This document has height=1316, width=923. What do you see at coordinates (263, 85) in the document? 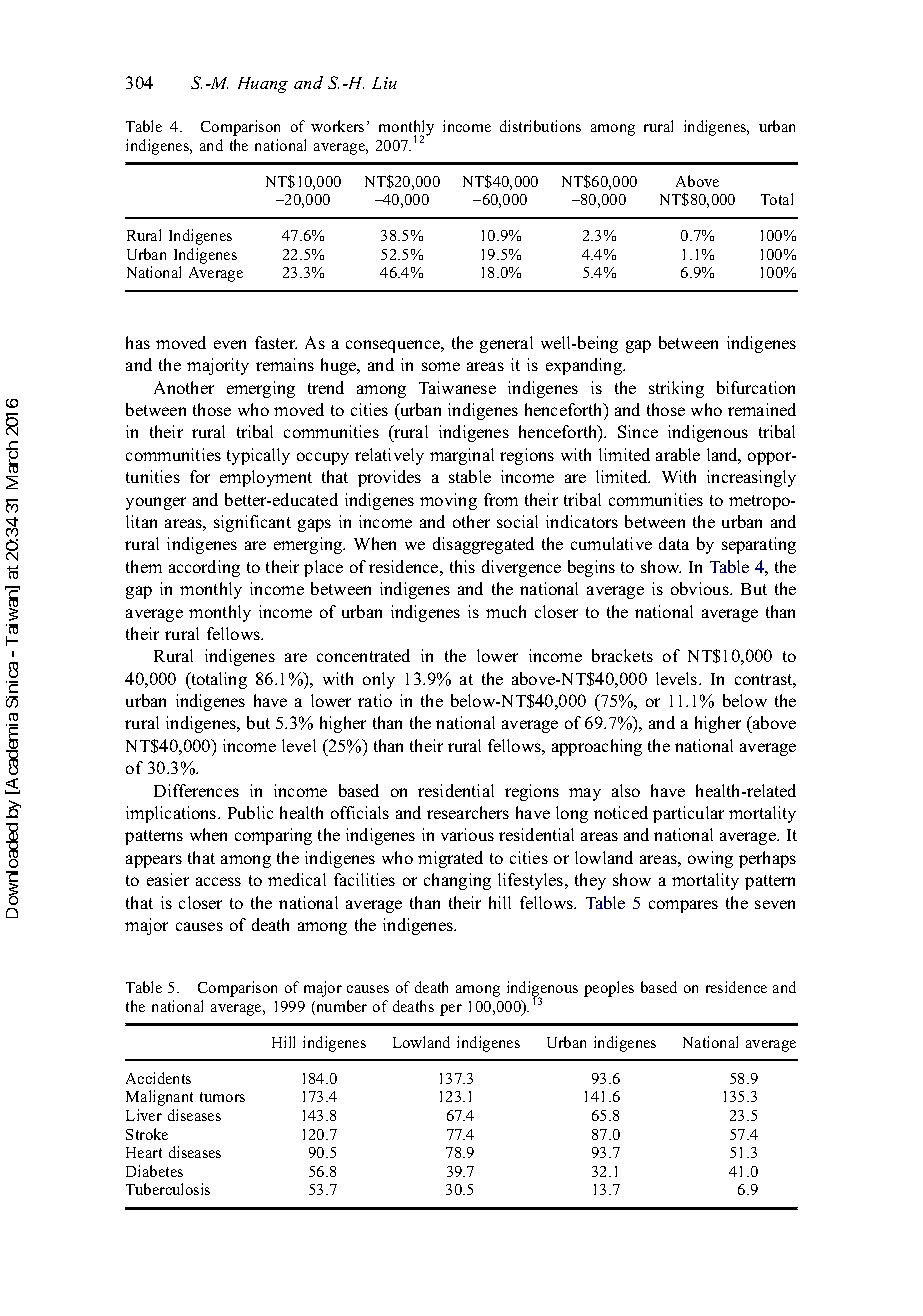
I see `Huang` at bounding box center [263, 85].
